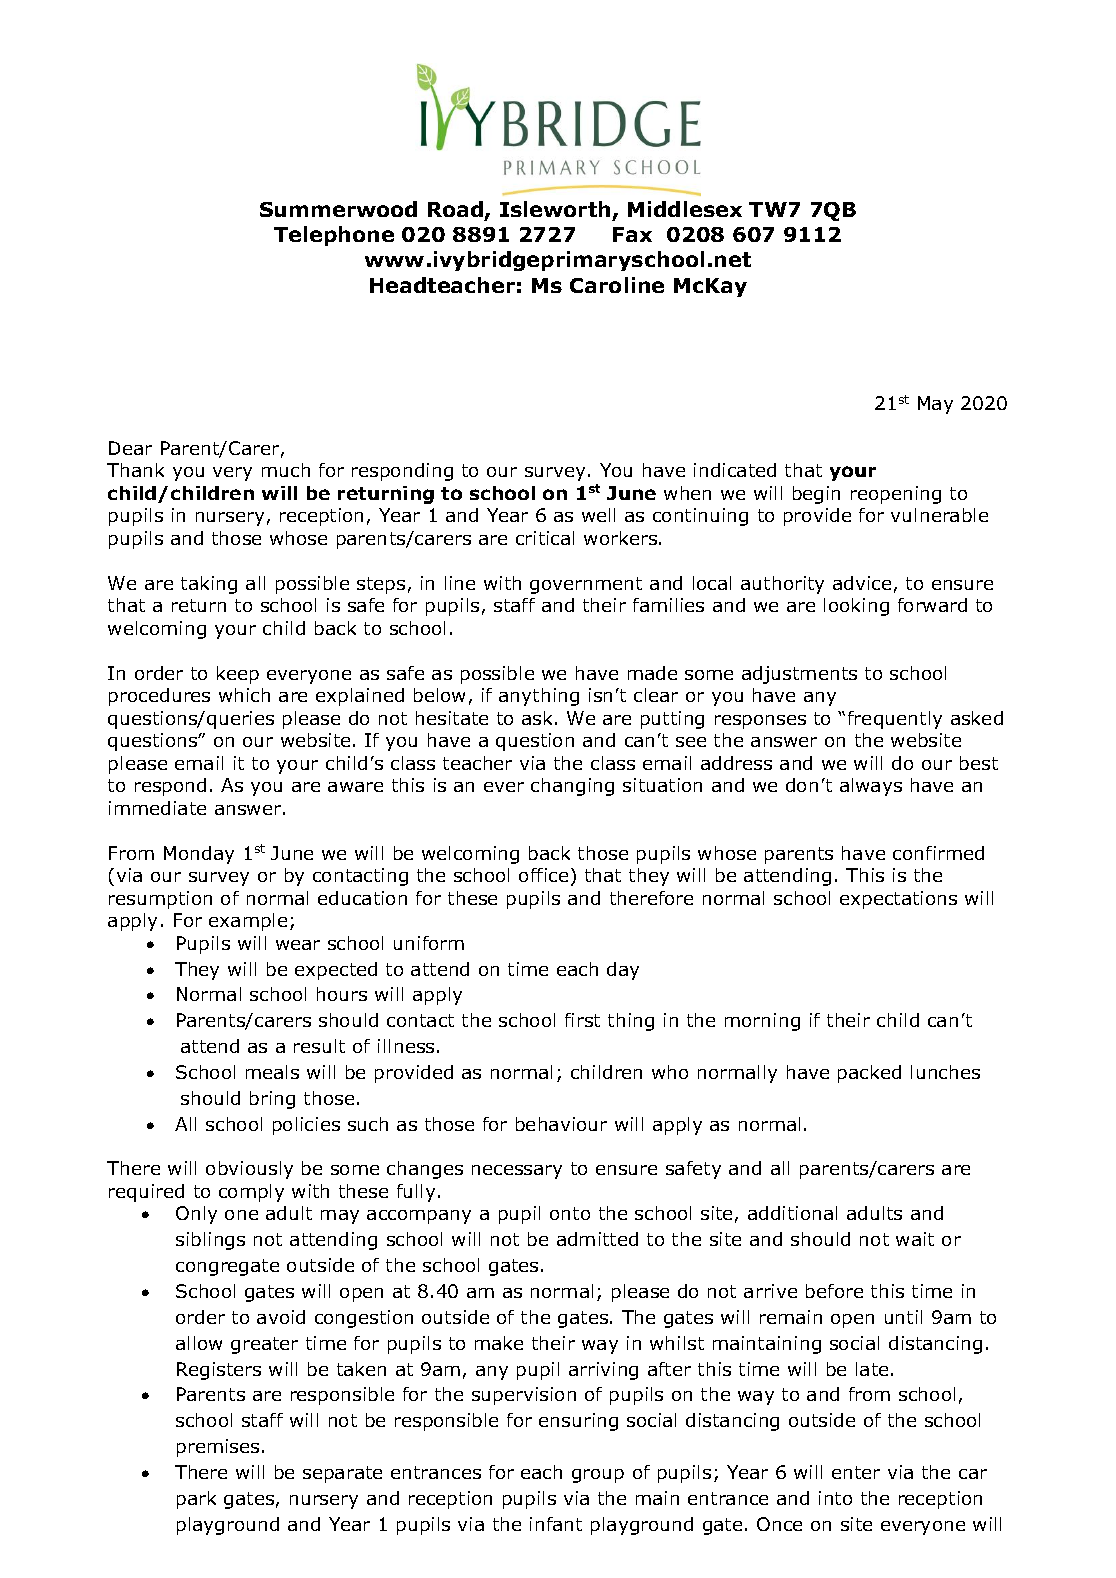  I want to click on park, so click(196, 1500).
